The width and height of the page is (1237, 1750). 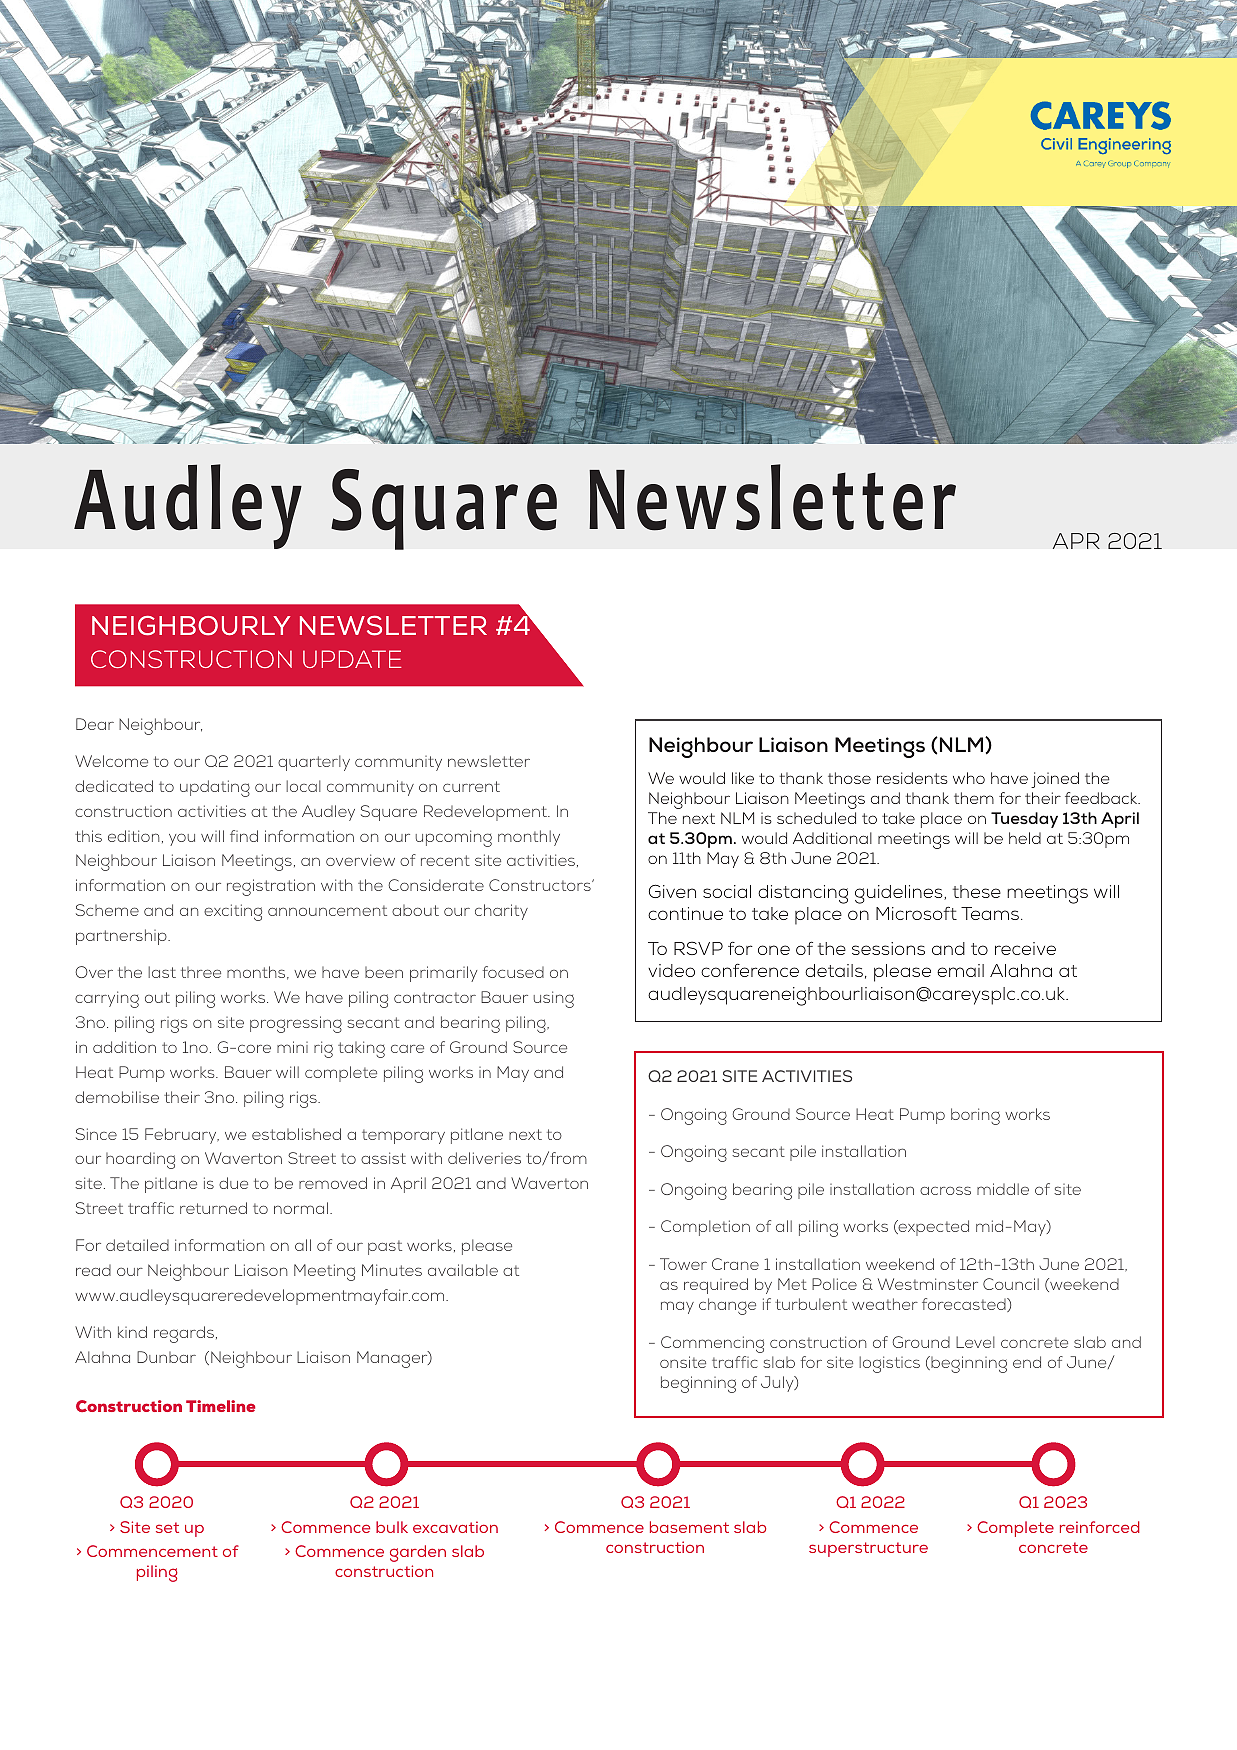 What do you see at coordinates (484, 1158) in the page?
I see `deliveries` at bounding box center [484, 1158].
